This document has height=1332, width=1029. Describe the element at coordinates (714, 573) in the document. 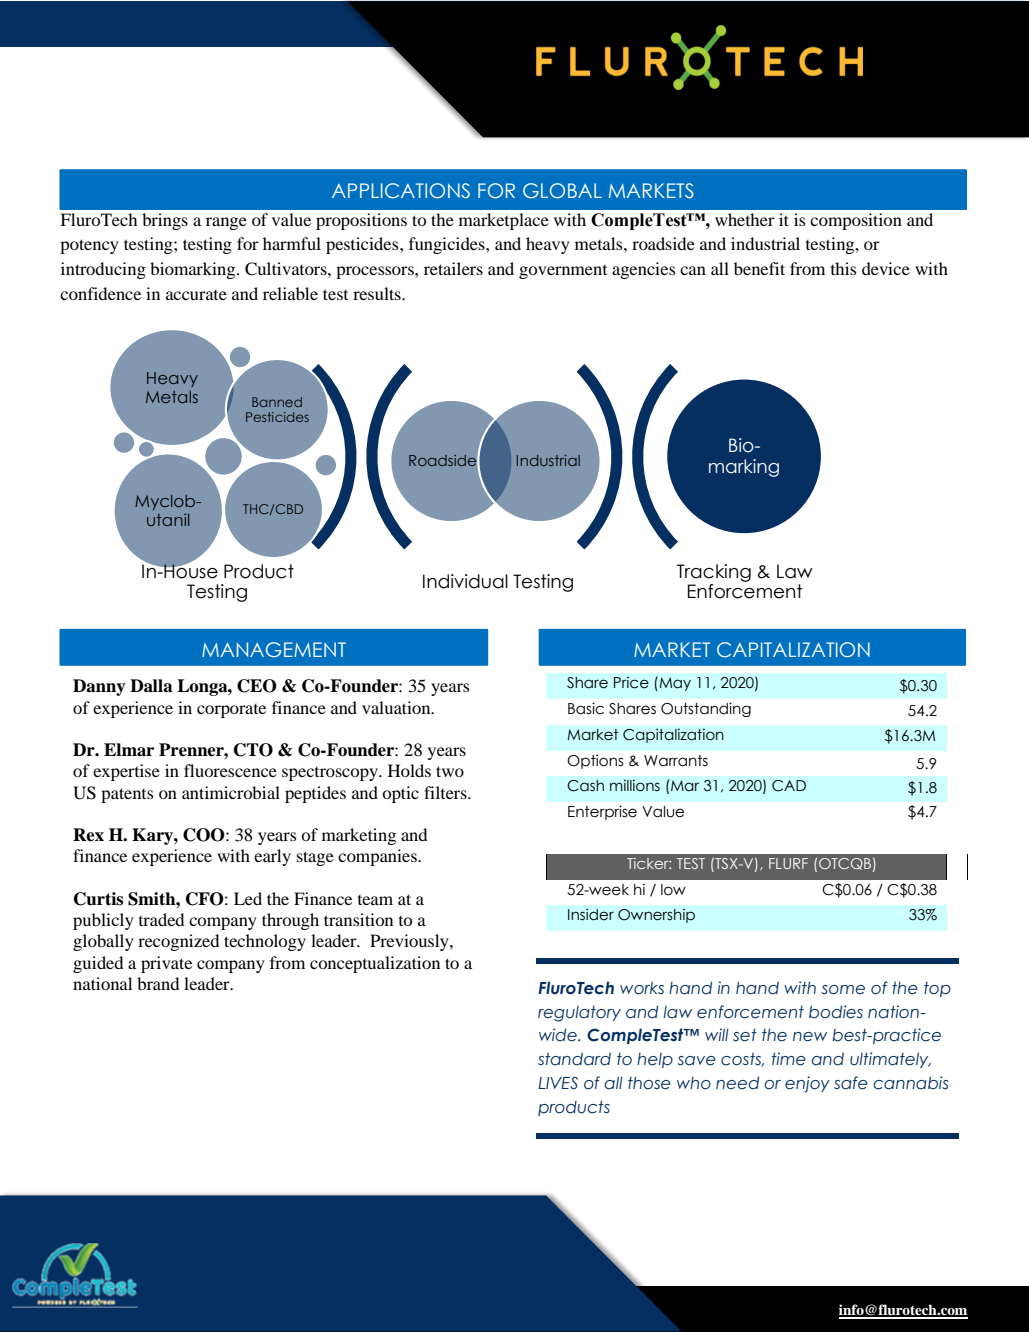

I see `Tracking` at that location.
